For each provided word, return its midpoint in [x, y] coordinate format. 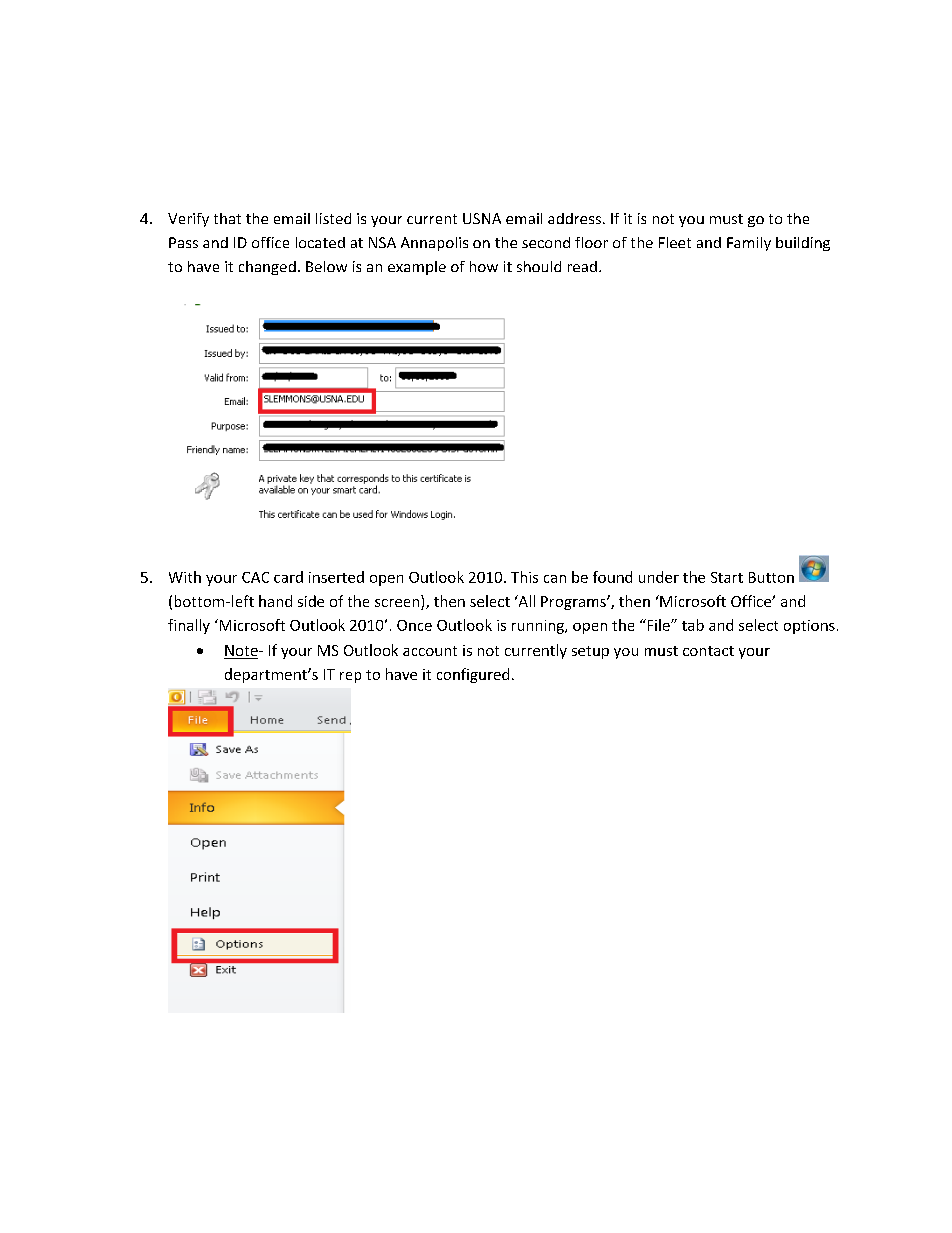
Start [727, 577]
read [582, 266]
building [803, 244]
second [546, 242]
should [539, 266]
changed [267, 268]
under [659, 577]
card [288, 577]
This [524, 577]
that [227, 218]
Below [326, 266]
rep [350, 677]
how [484, 266]
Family [749, 244]
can [555, 579]
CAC [255, 577]
